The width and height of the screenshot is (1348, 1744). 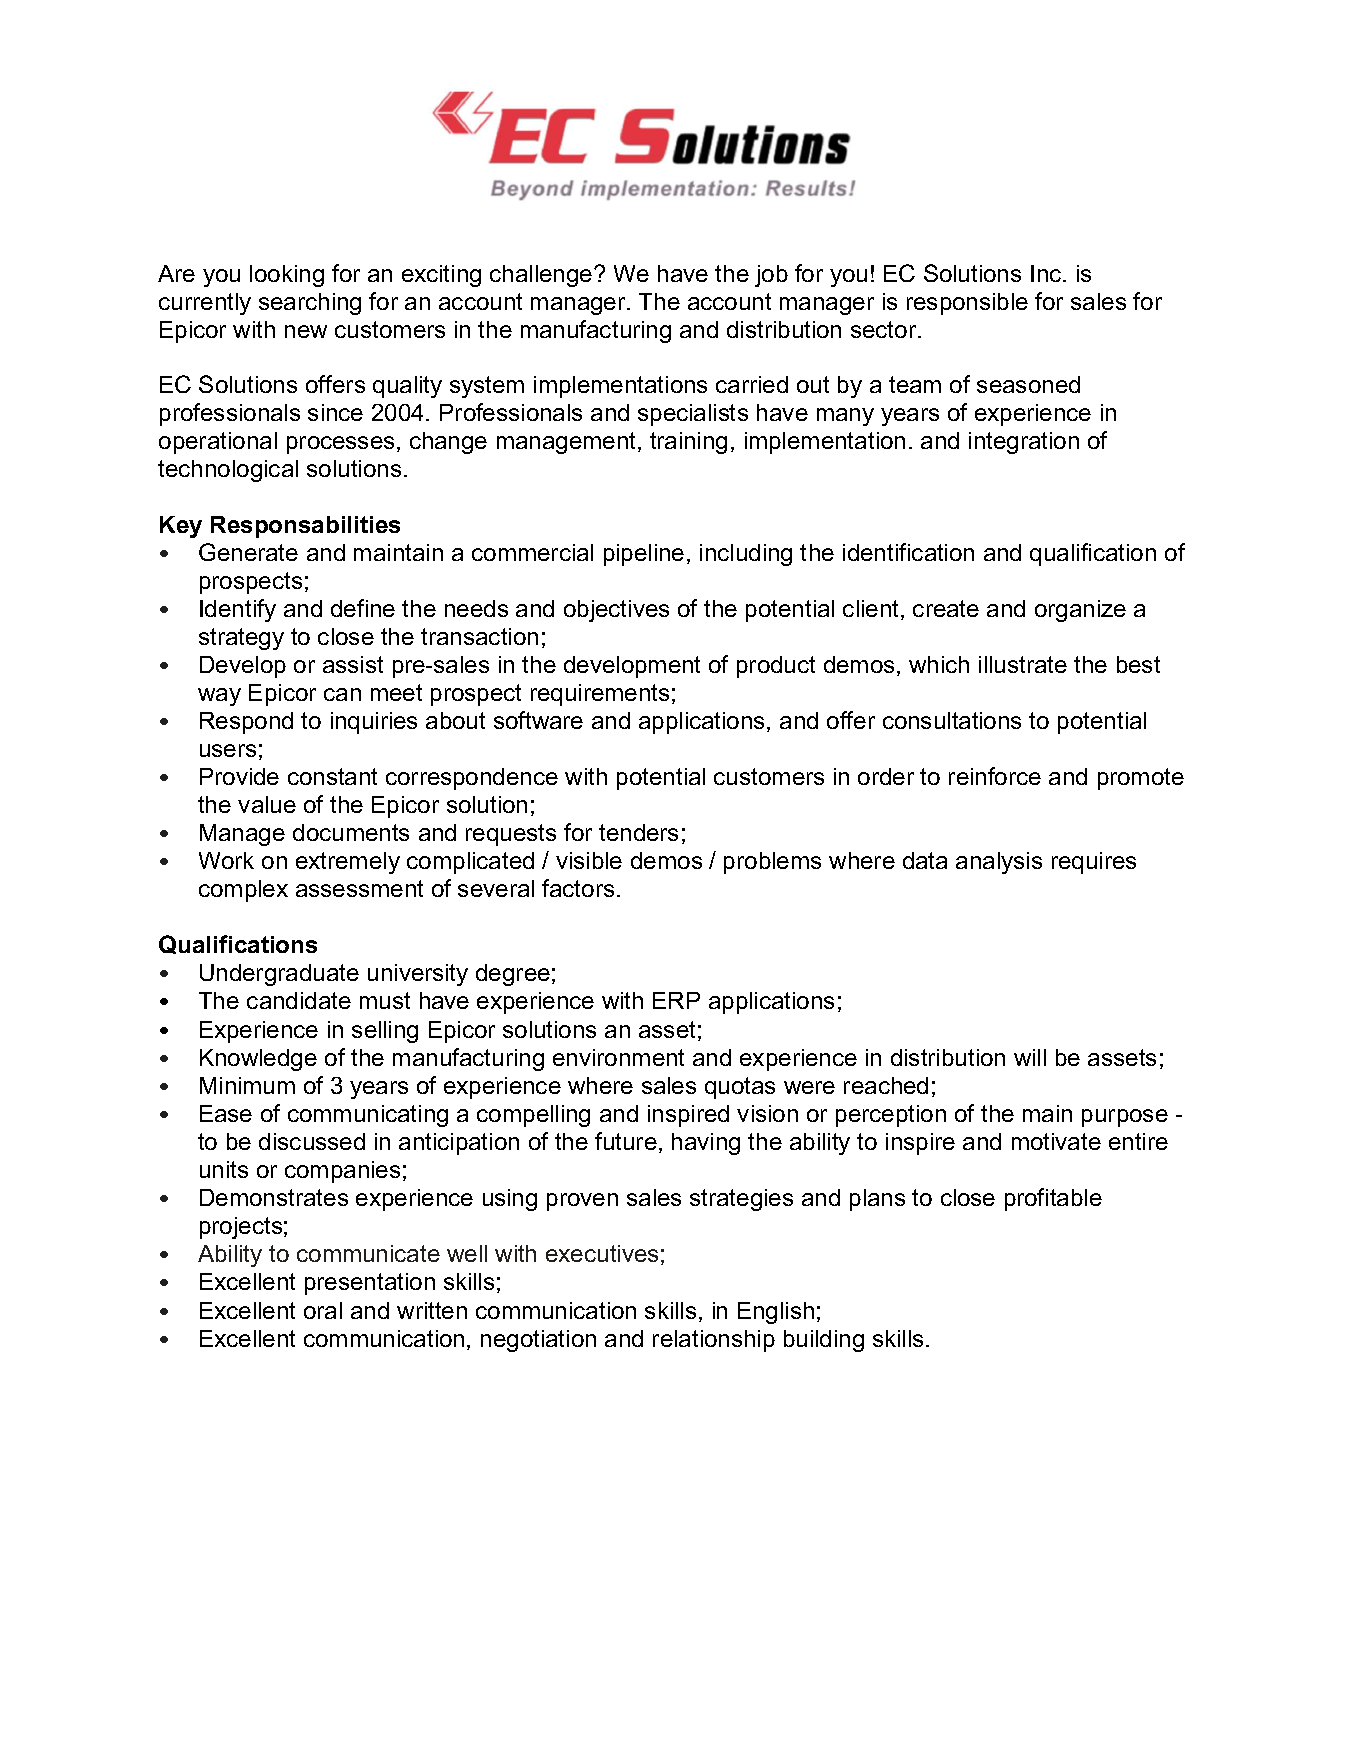 I want to click on discussed, so click(x=312, y=1141).
